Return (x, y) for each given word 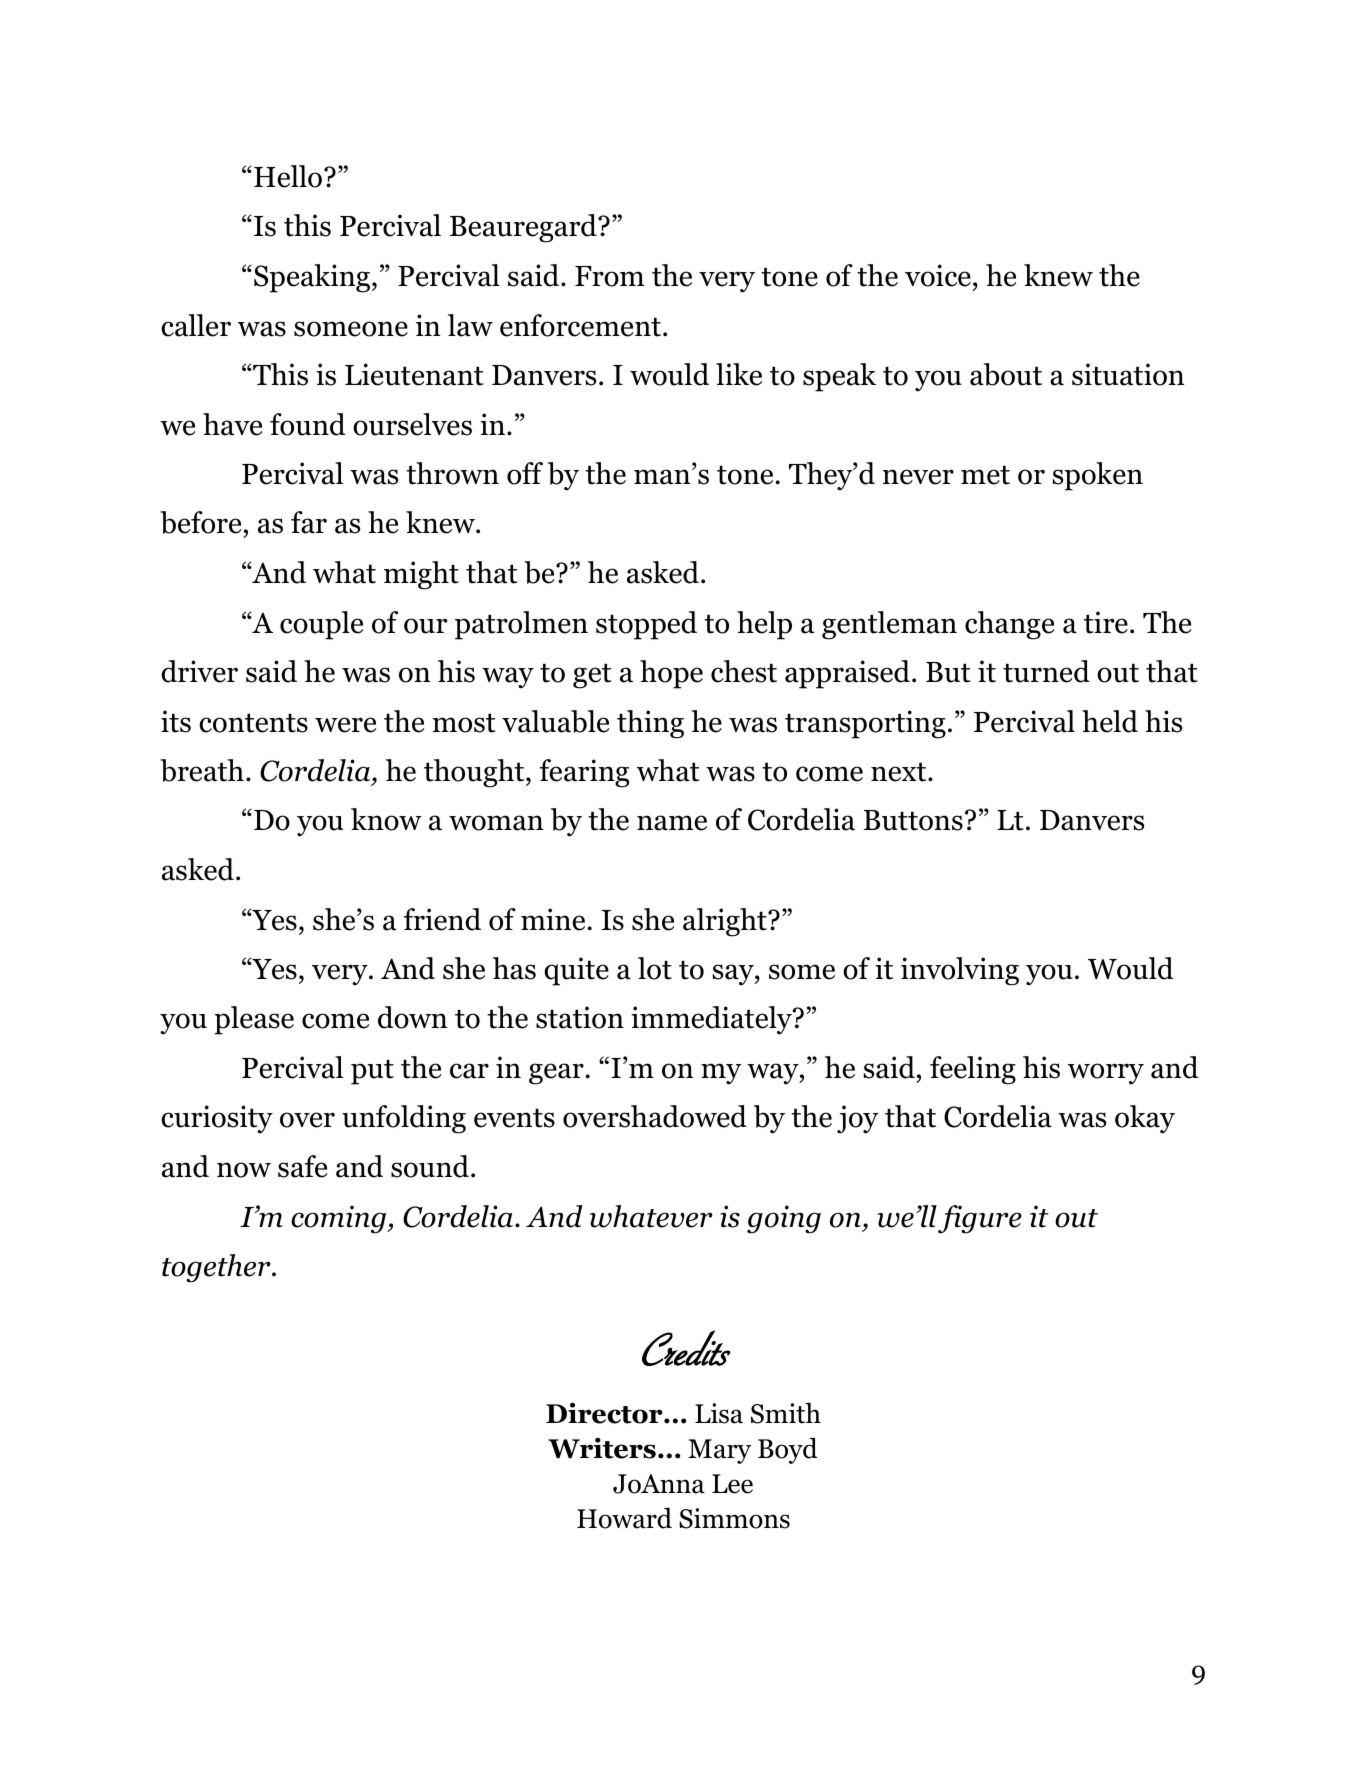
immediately (712, 1020)
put (372, 1072)
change (1009, 625)
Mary (719, 1451)
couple (321, 625)
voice (938, 275)
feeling (973, 1070)
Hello (289, 176)
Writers (602, 1448)
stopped (646, 625)
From (609, 276)
